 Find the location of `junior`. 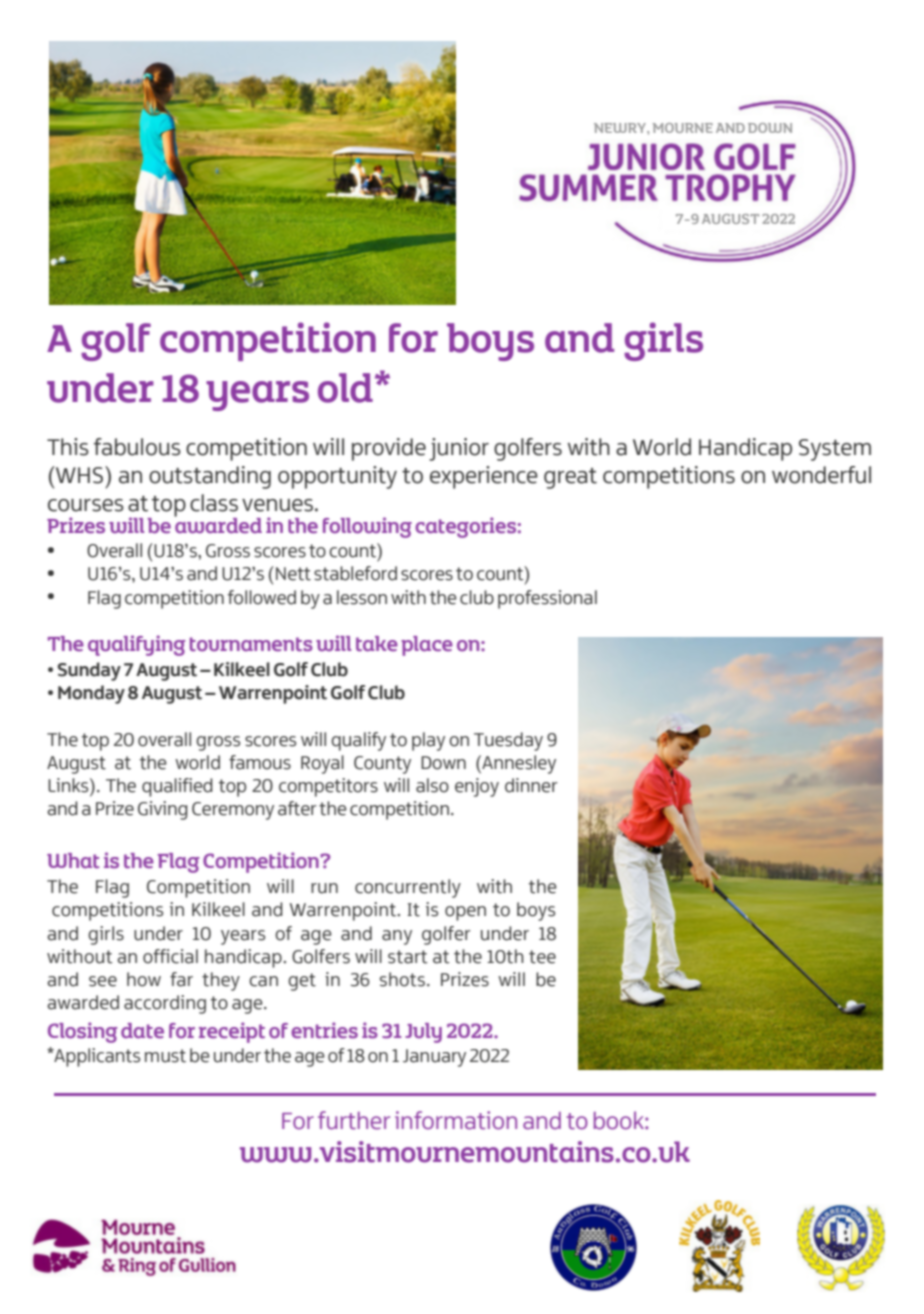

junior is located at coordinates (459, 449).
